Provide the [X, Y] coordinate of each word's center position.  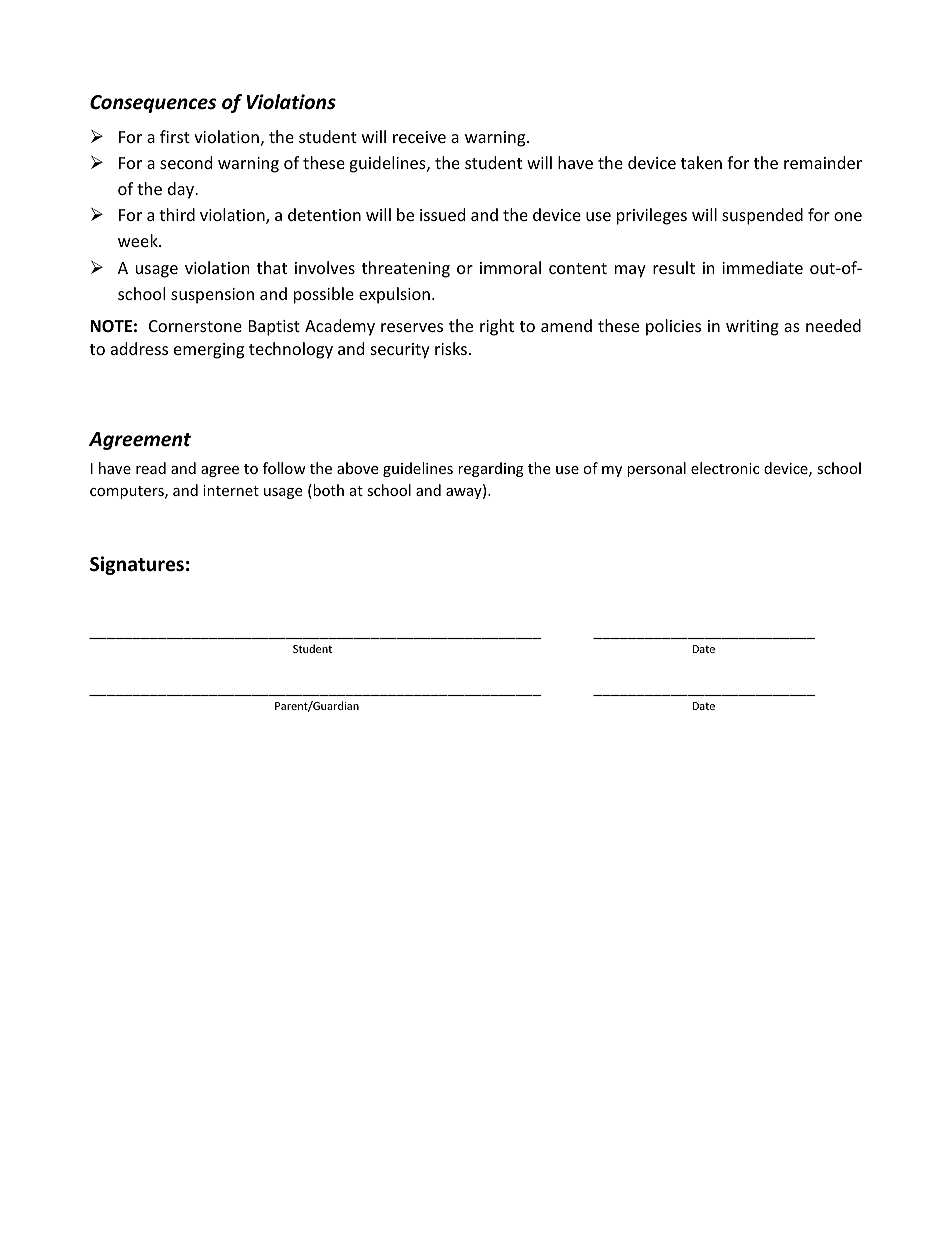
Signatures [137, 565]
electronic [725, 468]
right [497, 327]
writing [752, 328]
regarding [491, 469]
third [177, 214]
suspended [762, 216]
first [175, 136]
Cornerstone [195, 326]
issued [442, 214]
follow [284, 468]
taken [701, 162]
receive [419, 137]
